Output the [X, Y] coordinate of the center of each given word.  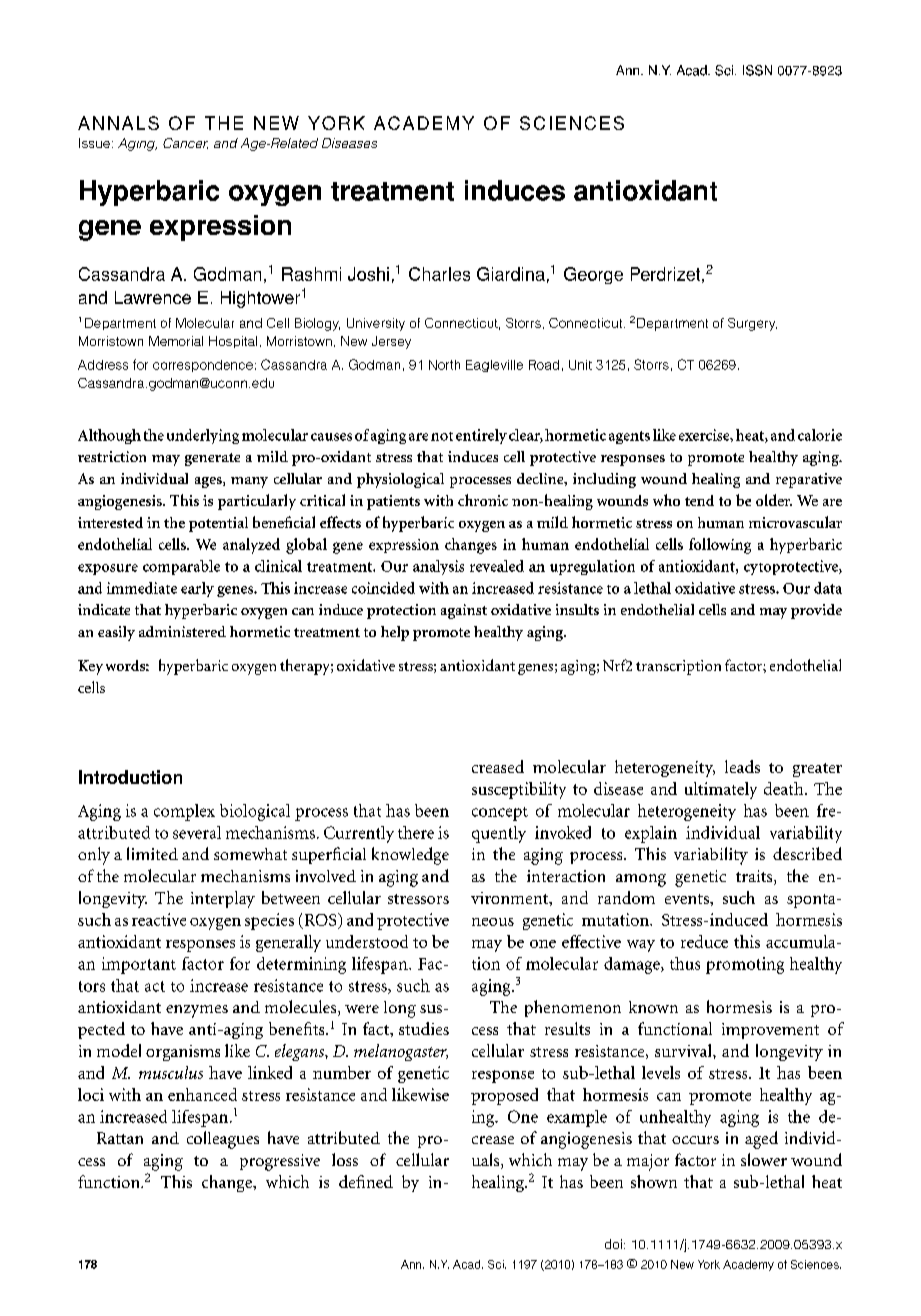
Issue [94, 143]
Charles [439, 274]
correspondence [203, 366]
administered [182, 631]
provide [816, 611]
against [464, 611]
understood [367, 941]
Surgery [752, 324]
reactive [159, 919]
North [444, 365]
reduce [704, 941]
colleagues [223, 1140]
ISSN [757, 70]
